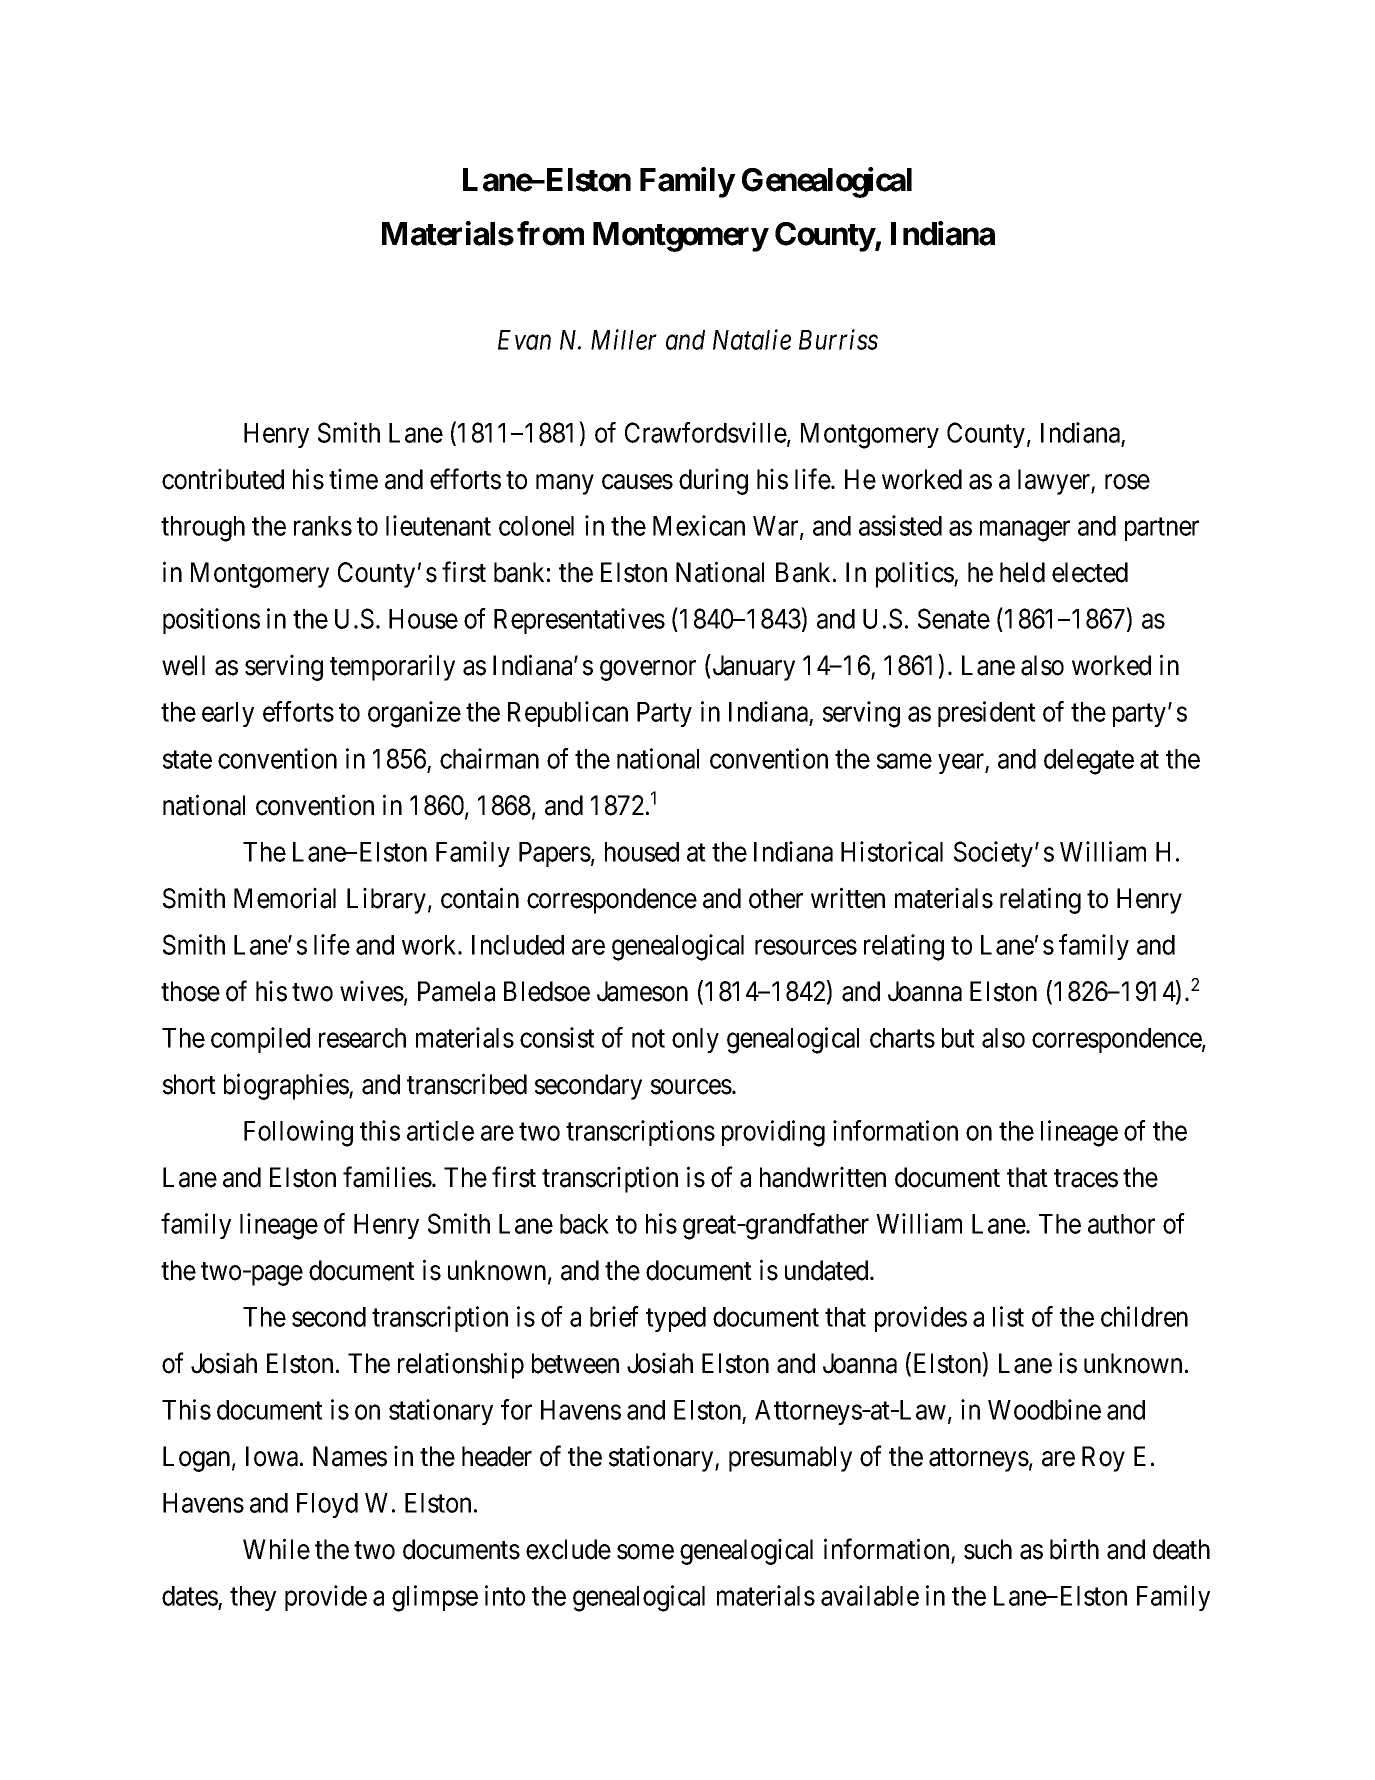 This screenshot has width=1375, height=1780. Describe the element at coordinates (1090, 572) in the screenshot. I see `elected` at that location.
